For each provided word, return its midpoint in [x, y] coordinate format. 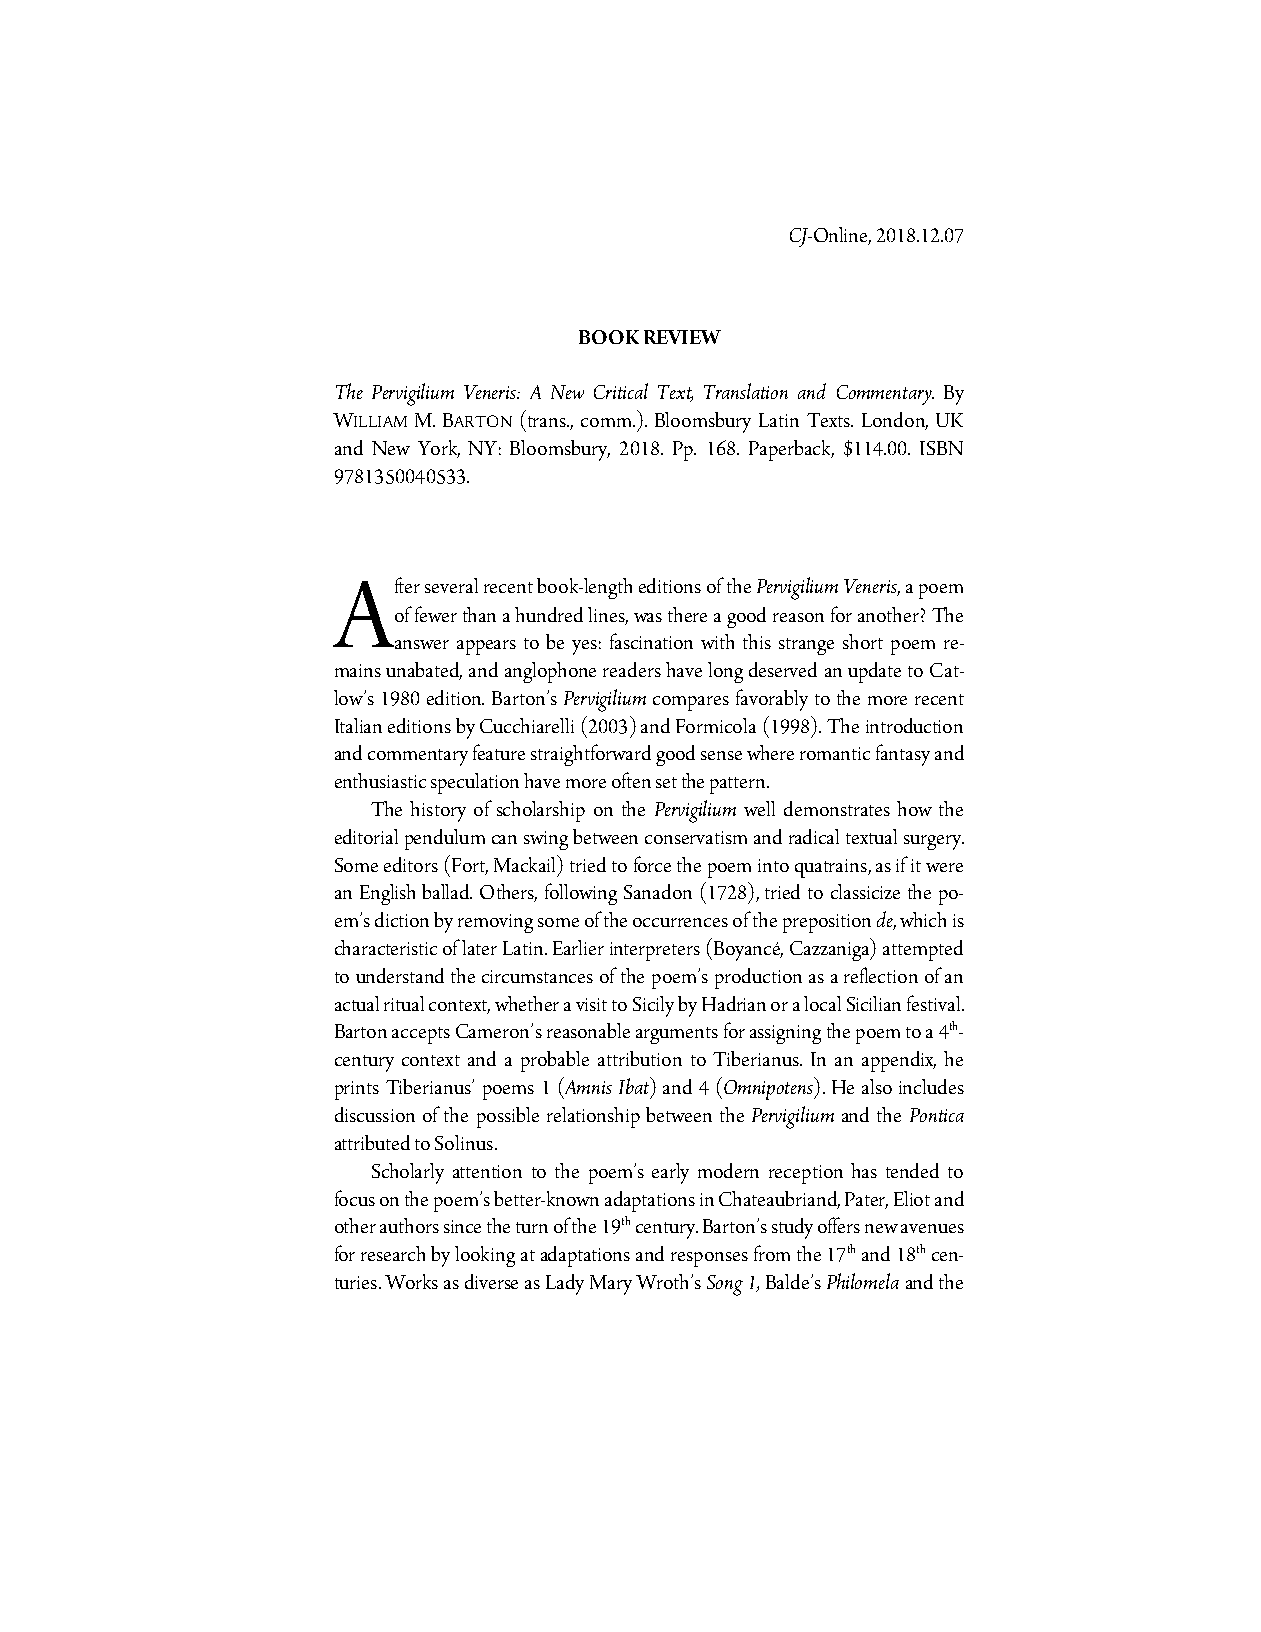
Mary [611, 1285]
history [438, 811]
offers [839, 1225]
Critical [621, 391]
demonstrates [837, 808]
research [393, 1253]
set [666, 782]
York [439, 449]
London [895, 421]
